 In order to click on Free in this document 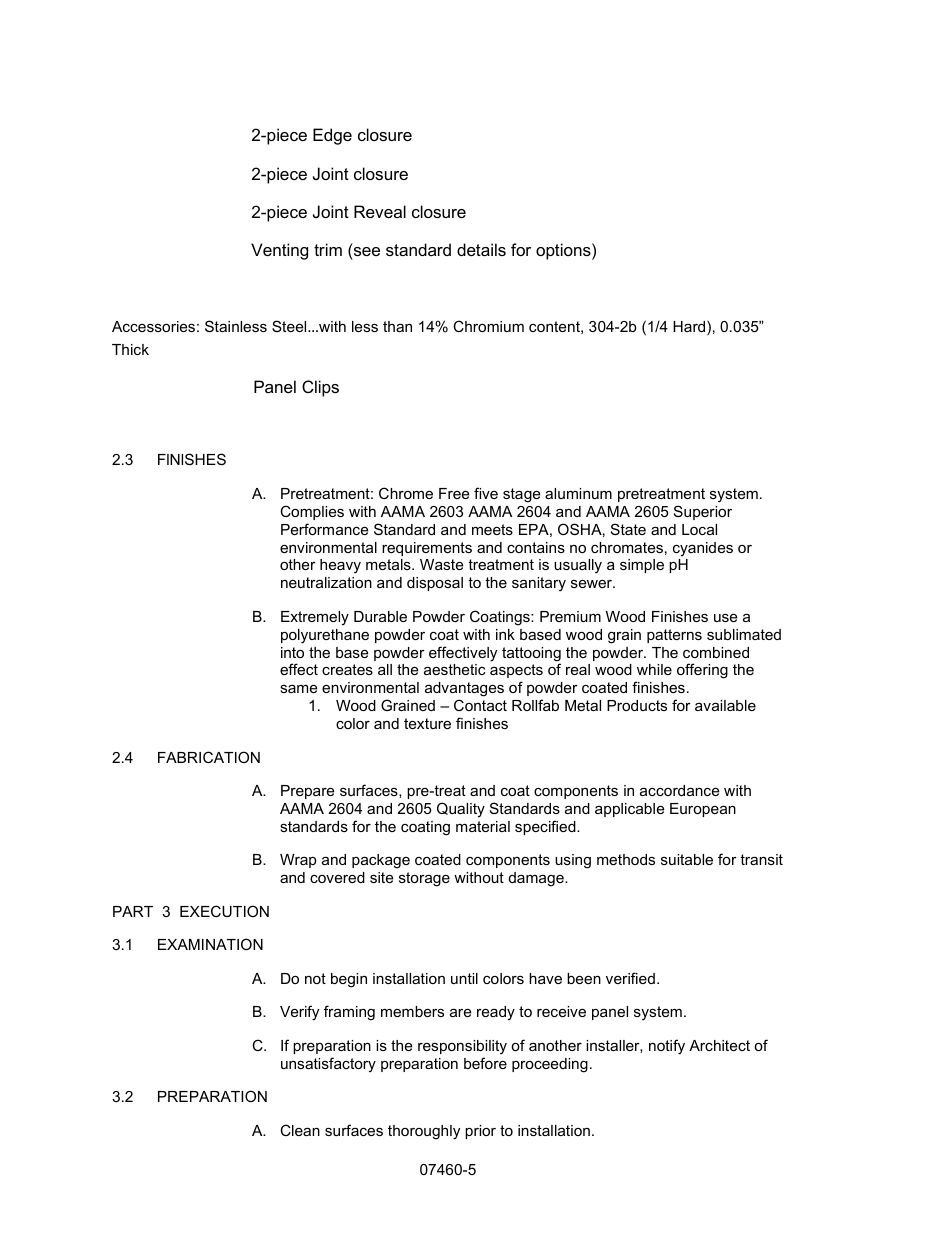, I will do `click(454, 493)`.
